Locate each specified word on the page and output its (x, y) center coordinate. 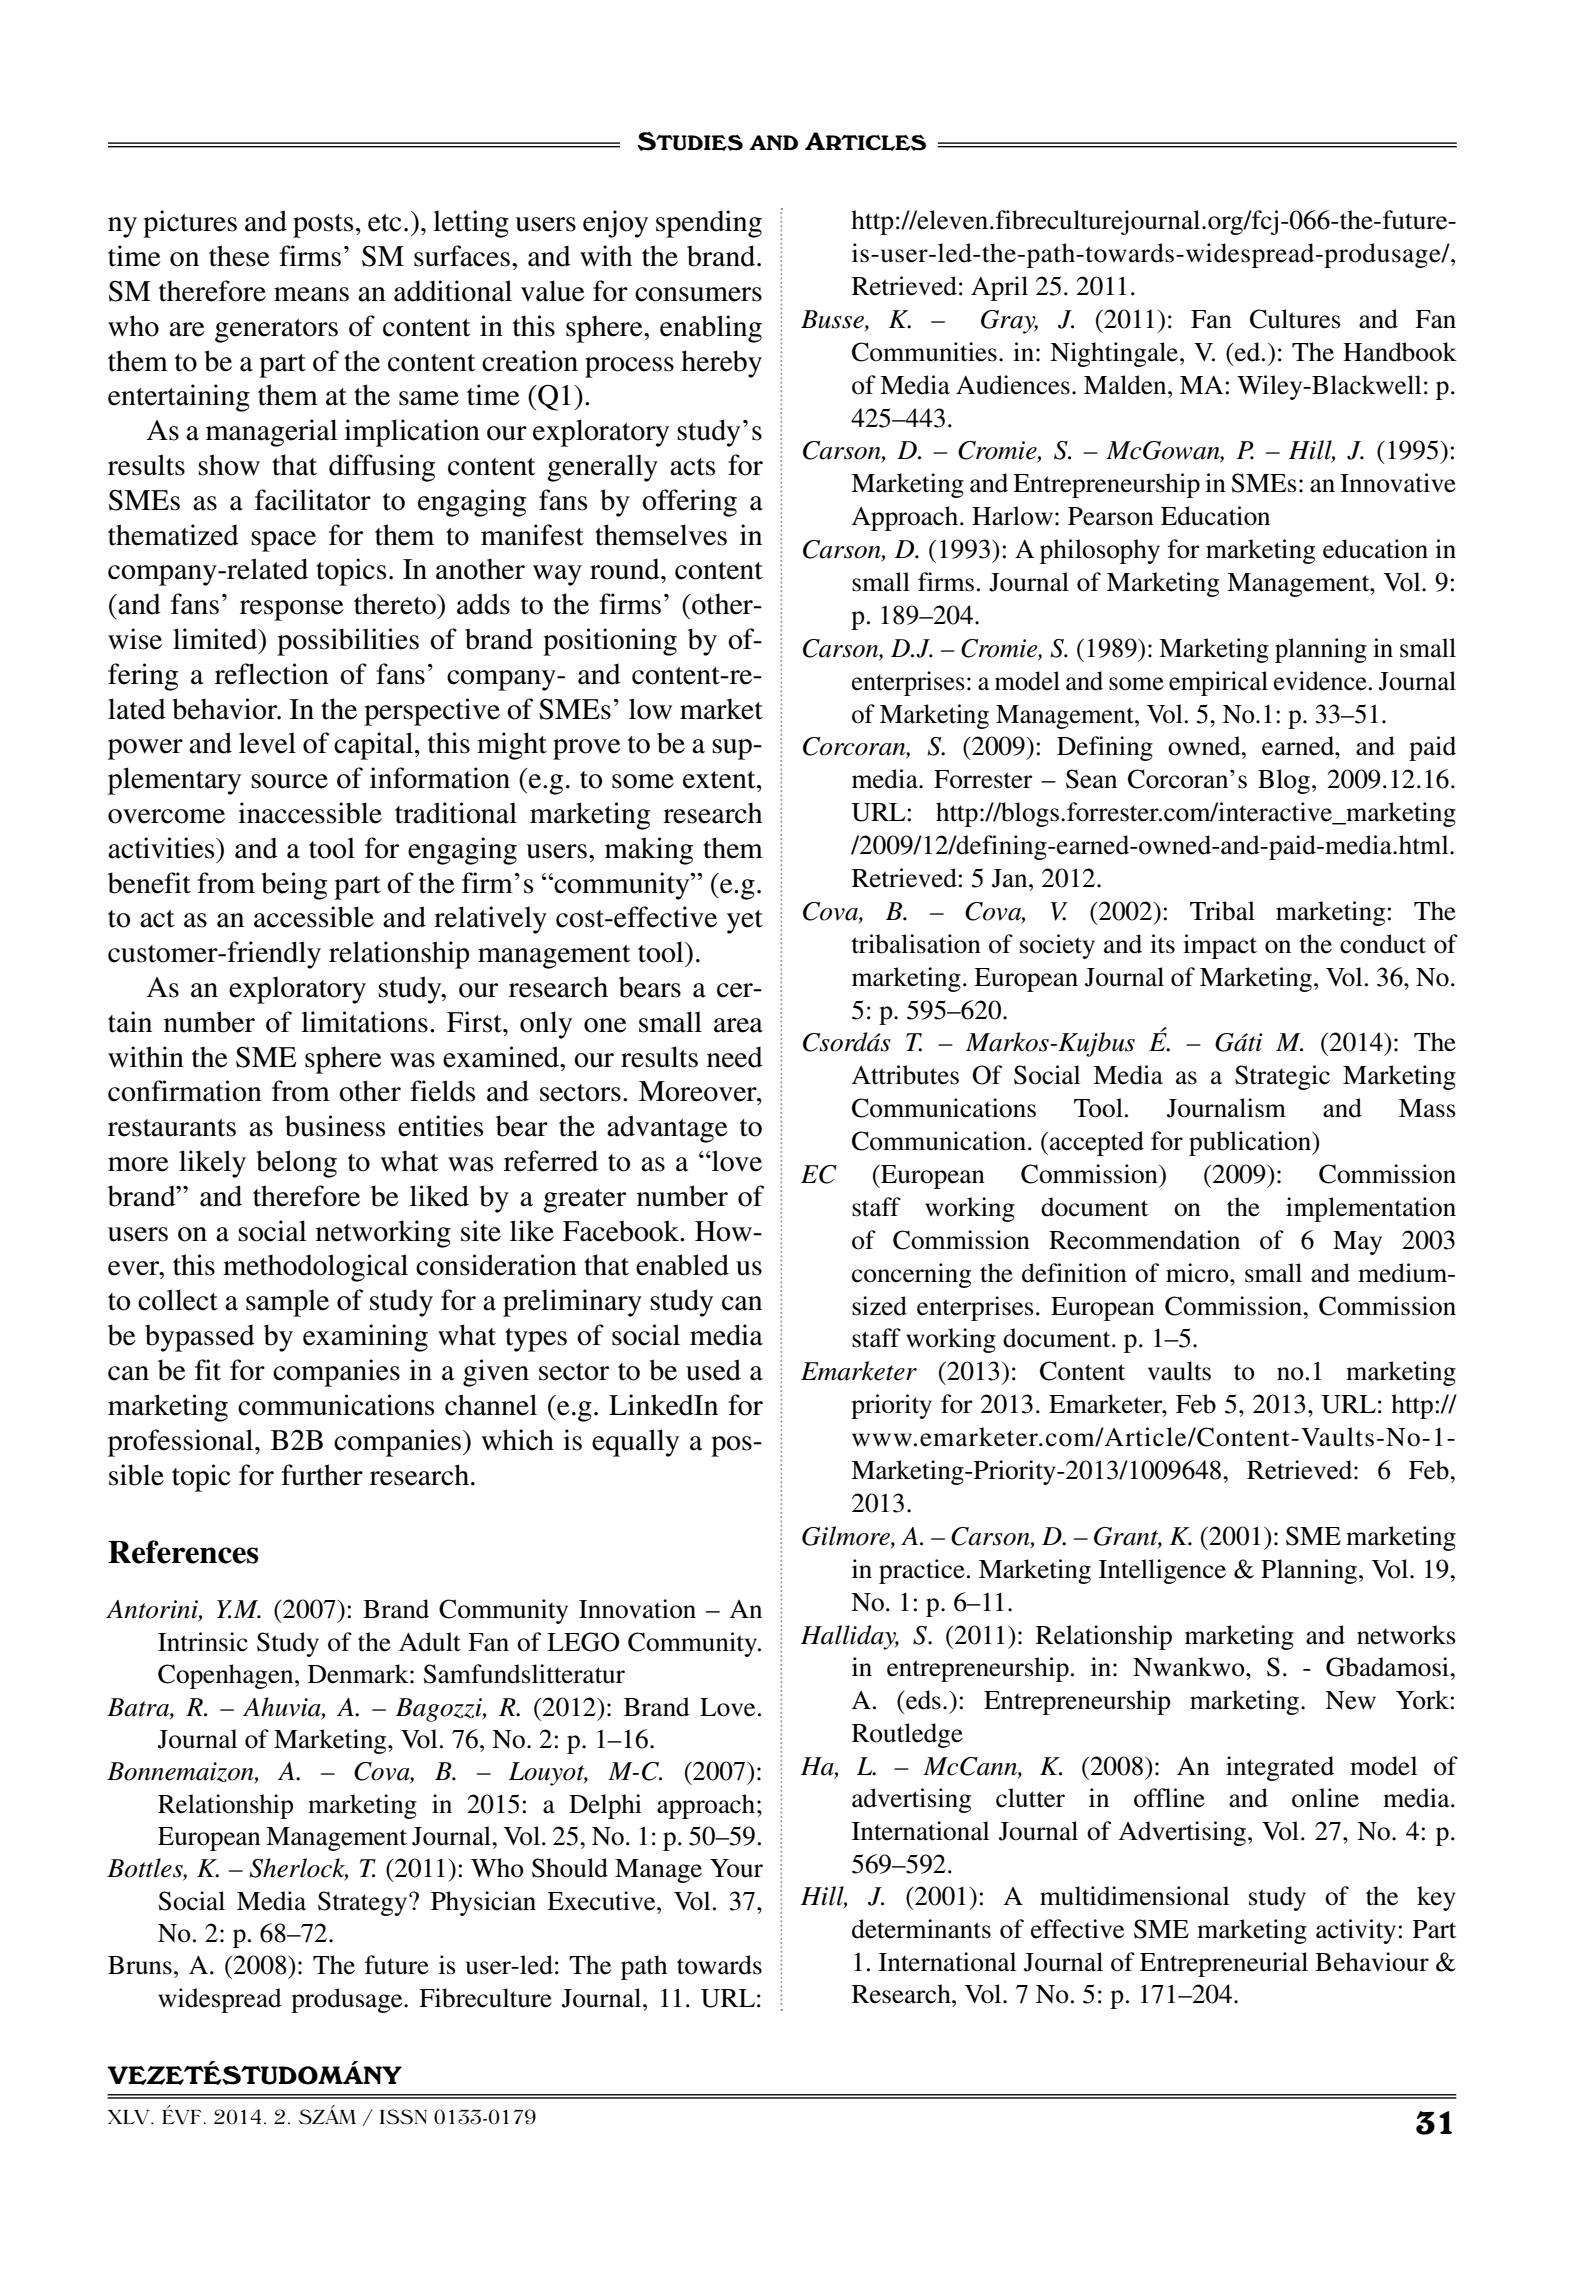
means (311, 294)
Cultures (1295, 319)
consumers (698, 294)
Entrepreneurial (1224, 1964)
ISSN (403, 2117)
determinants (921, 1929)
